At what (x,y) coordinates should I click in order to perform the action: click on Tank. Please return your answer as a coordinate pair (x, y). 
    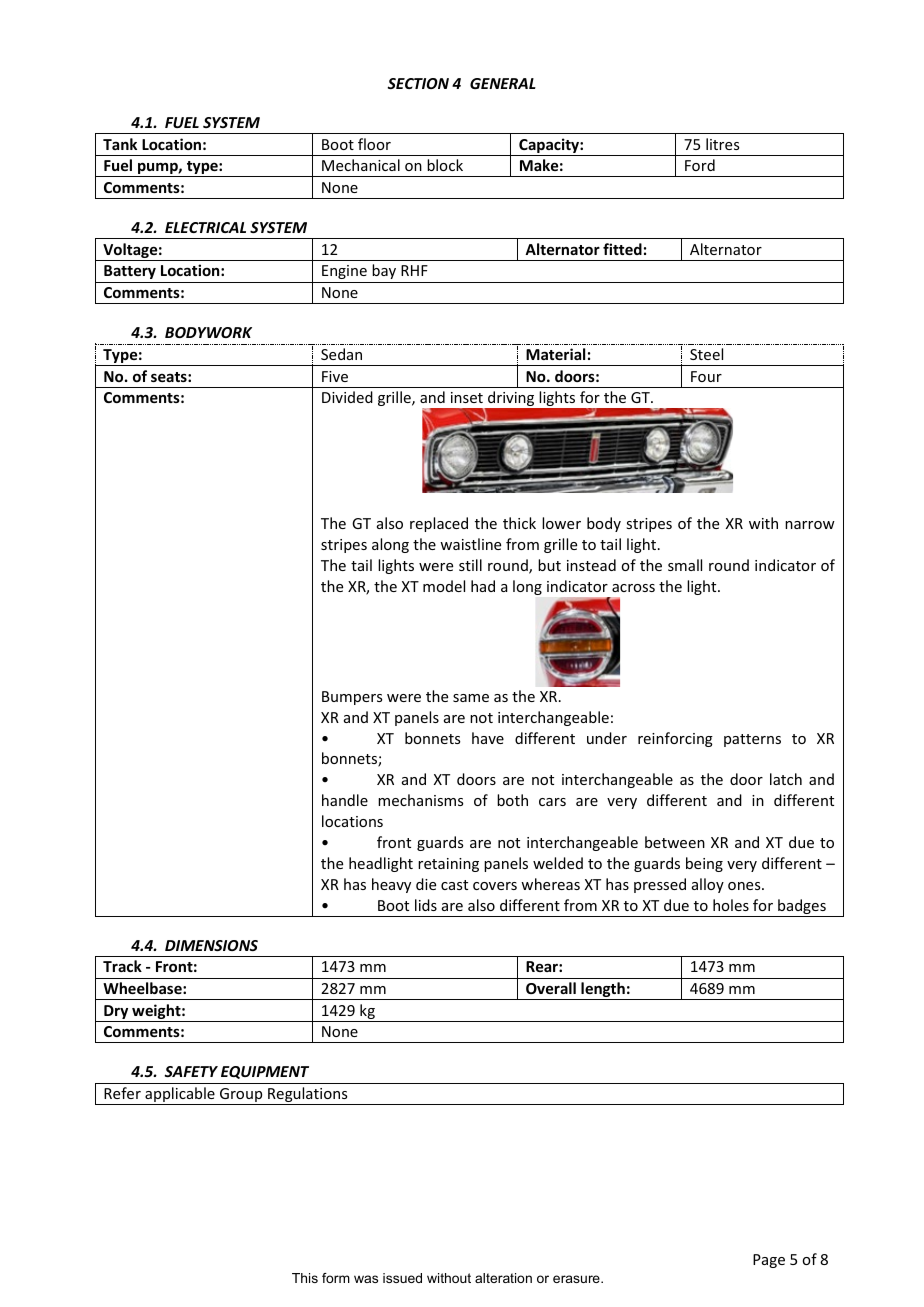
    Looking at the image, I should click on (120, 144).
